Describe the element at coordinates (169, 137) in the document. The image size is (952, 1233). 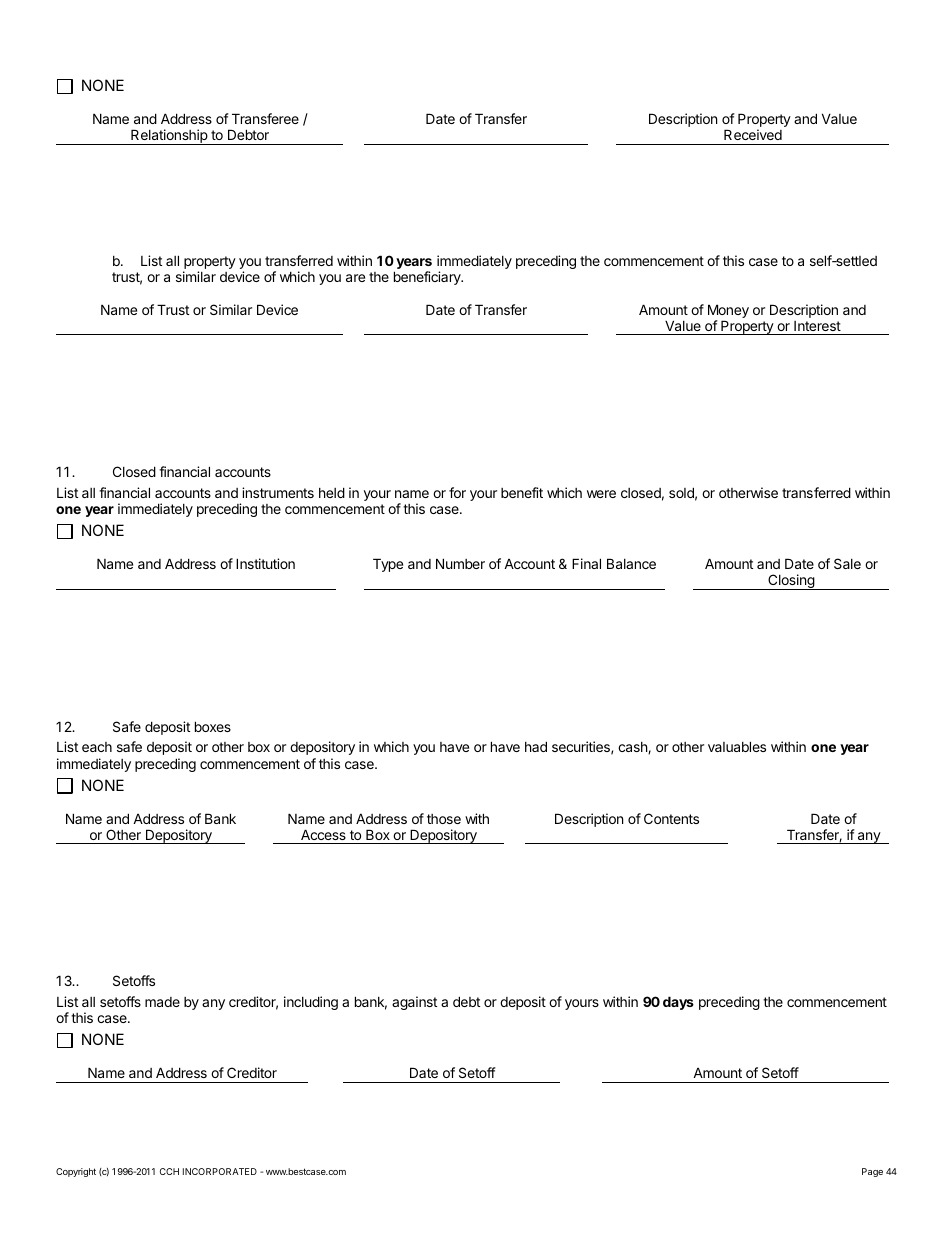
I see `Relationship` at that location.
